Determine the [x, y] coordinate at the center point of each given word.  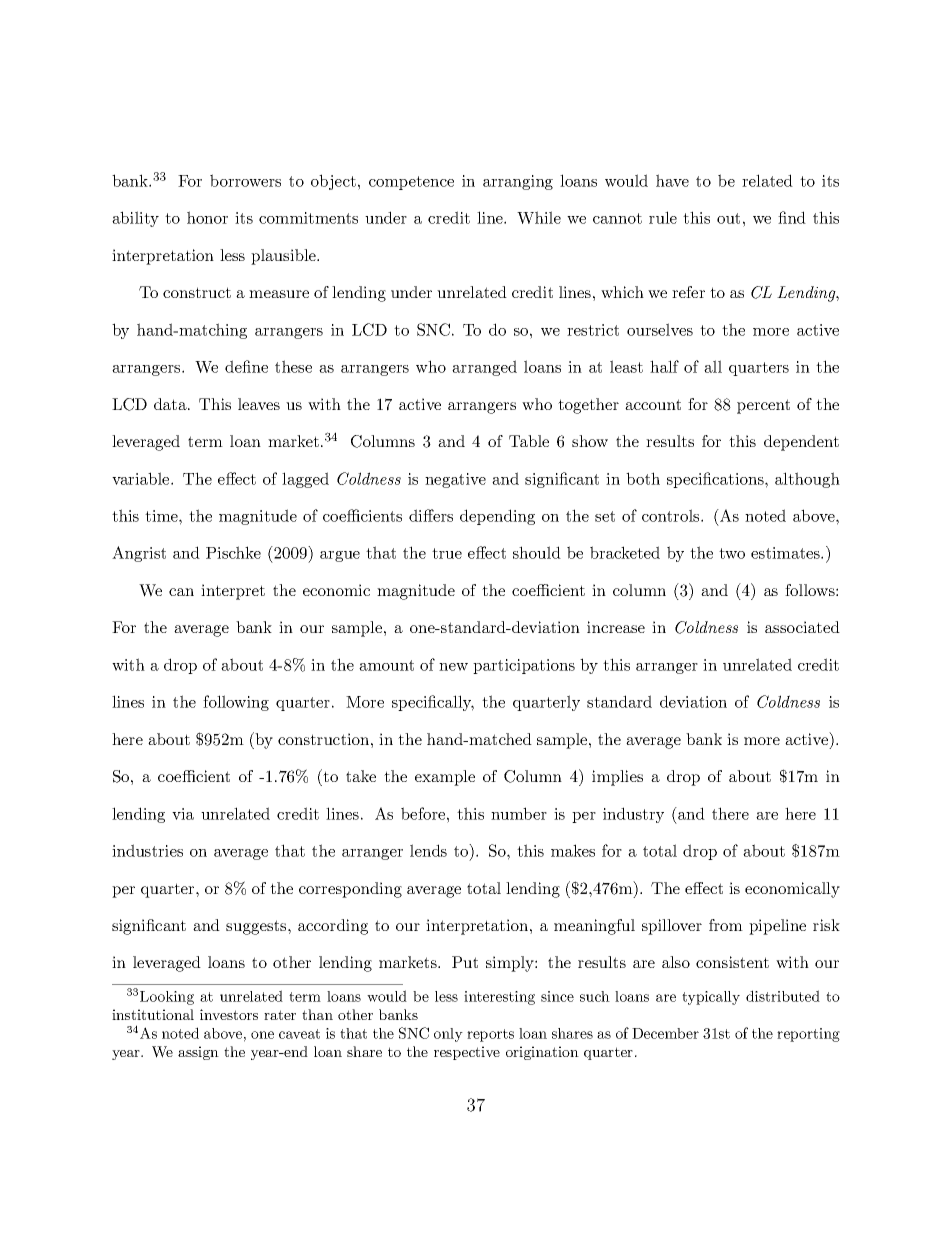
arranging [518, 182]
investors [229, 1014]
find [792, 217]
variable [142, 478]
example [445, 778]
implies [617, 778]
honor [207, 217]
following [236, 703]
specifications [716, 480]
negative [455, 480]
